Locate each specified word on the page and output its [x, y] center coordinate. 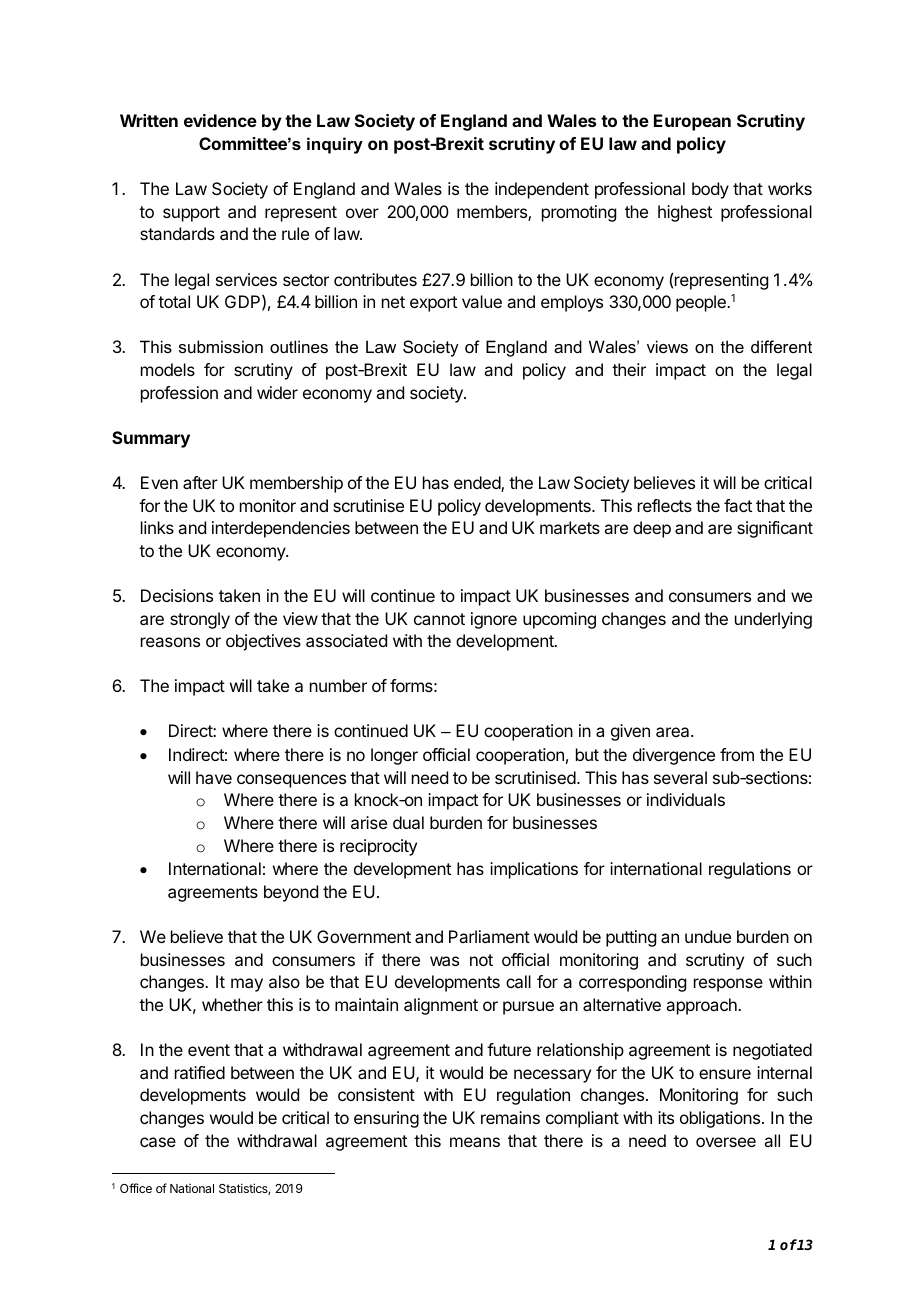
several [680, 777]
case [158, 1142]
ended [478, 484]
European [692, 122]
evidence [220, 120]
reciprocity [378, 847]
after [200, 482]
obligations [721, 1119]
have [214, 777]
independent [542, 190]
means [475, 1142]
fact [738, 505]
